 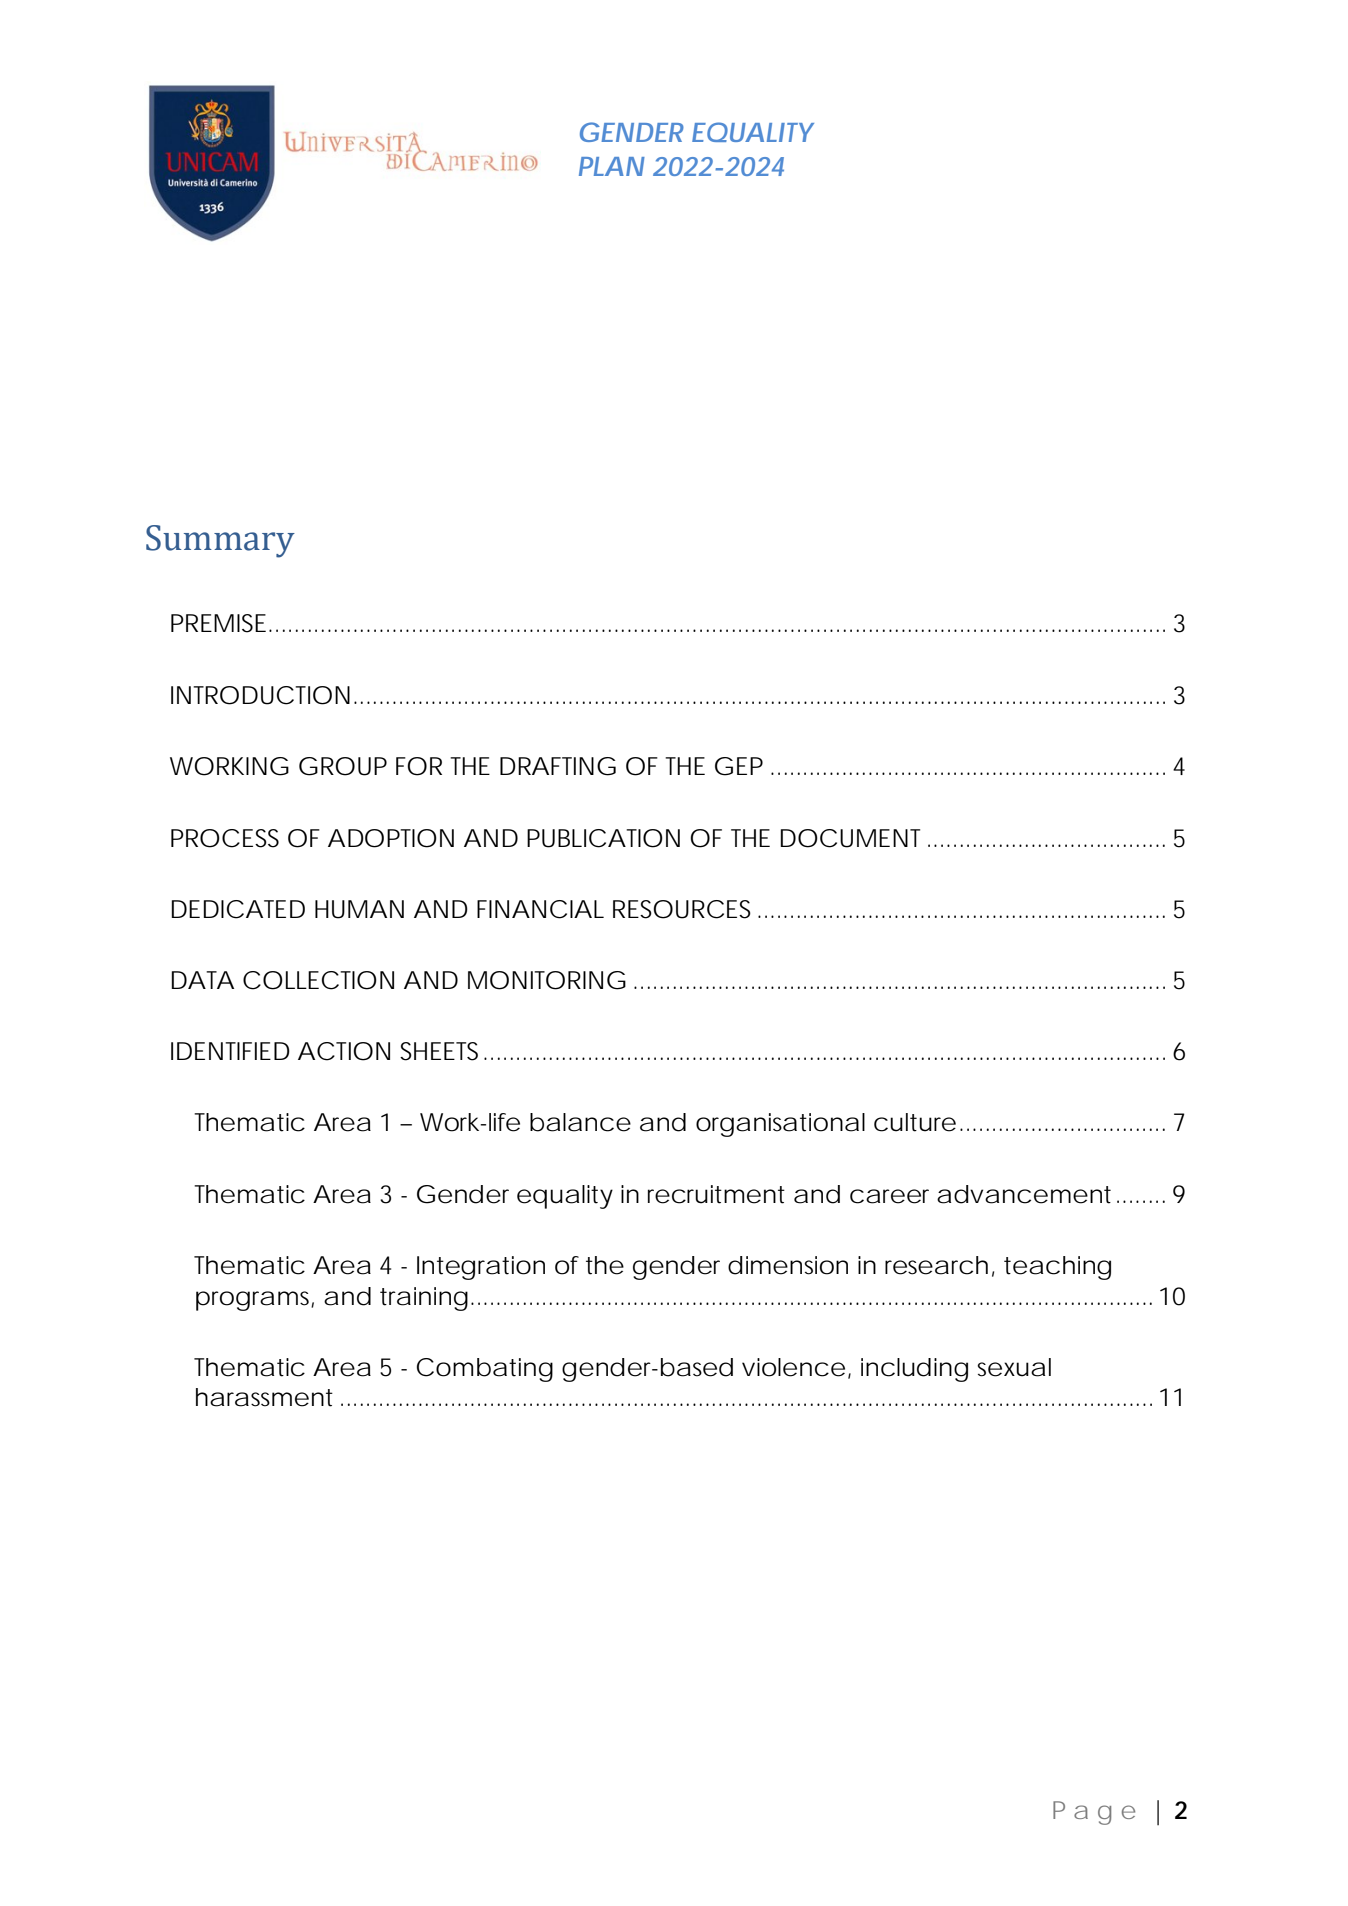 I want to click on GEP, so click(x=739, y=766).
